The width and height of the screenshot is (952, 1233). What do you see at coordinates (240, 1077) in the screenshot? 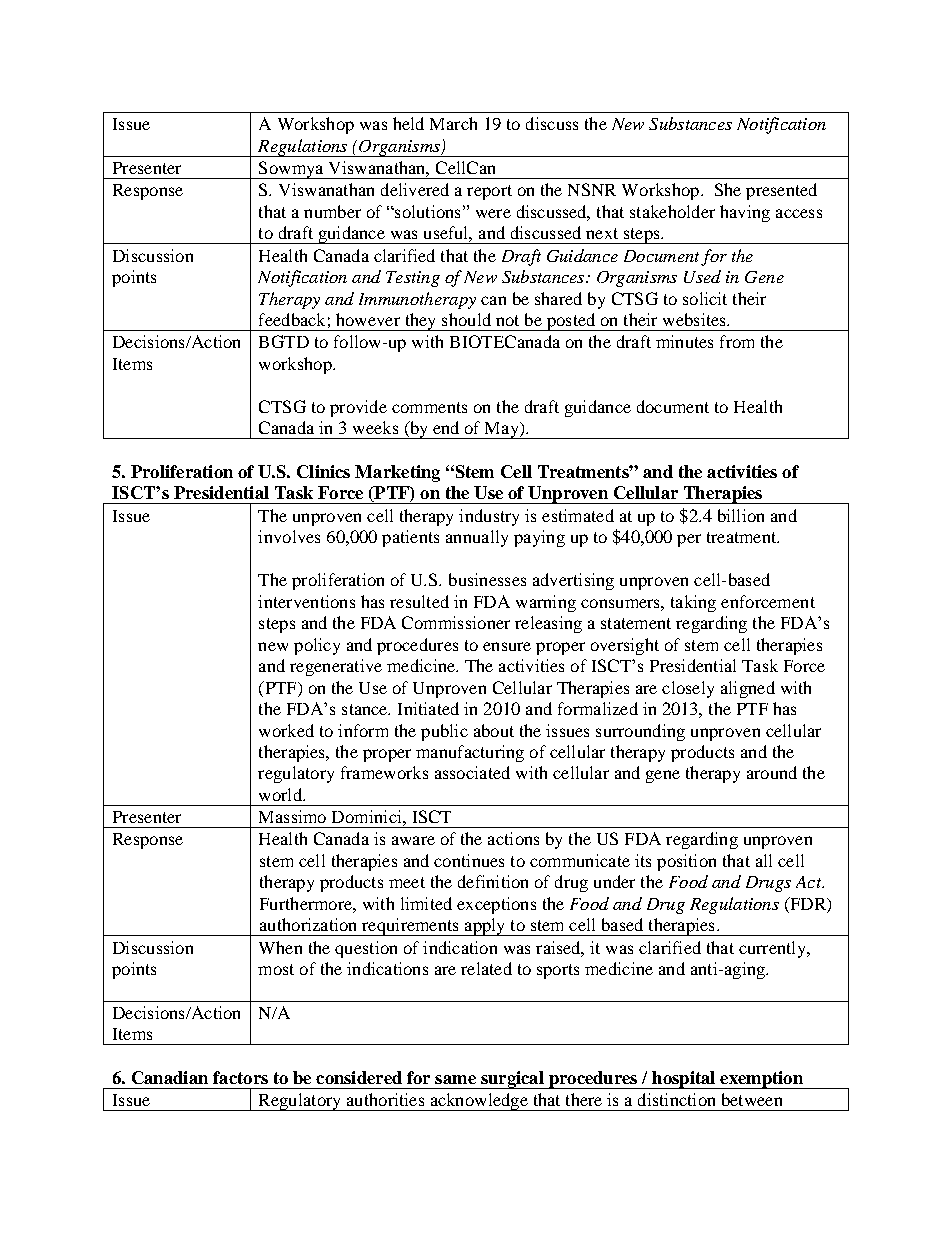
I see `factors` at bounding box center [240, 1077].
